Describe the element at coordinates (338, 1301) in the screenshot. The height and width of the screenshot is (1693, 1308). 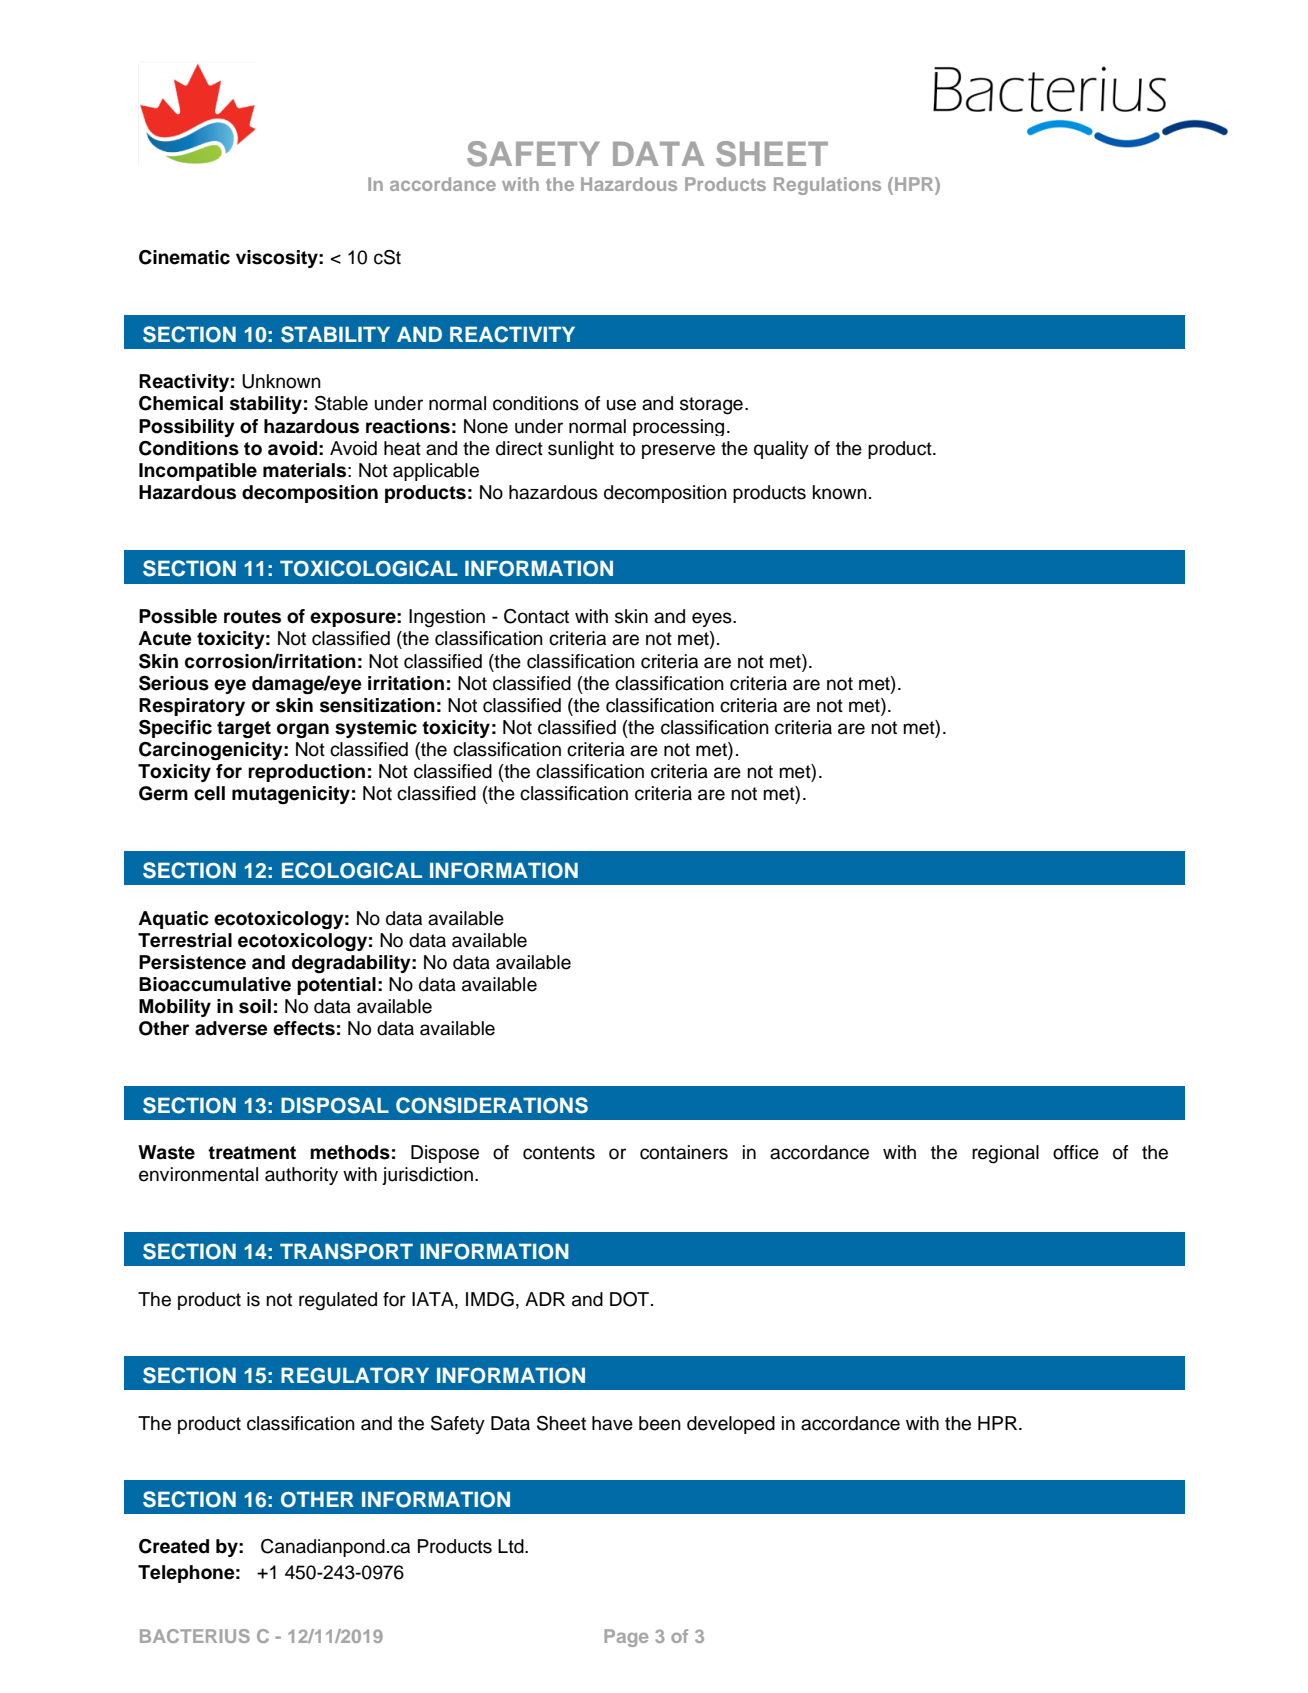
I see `regulated` at that location.
